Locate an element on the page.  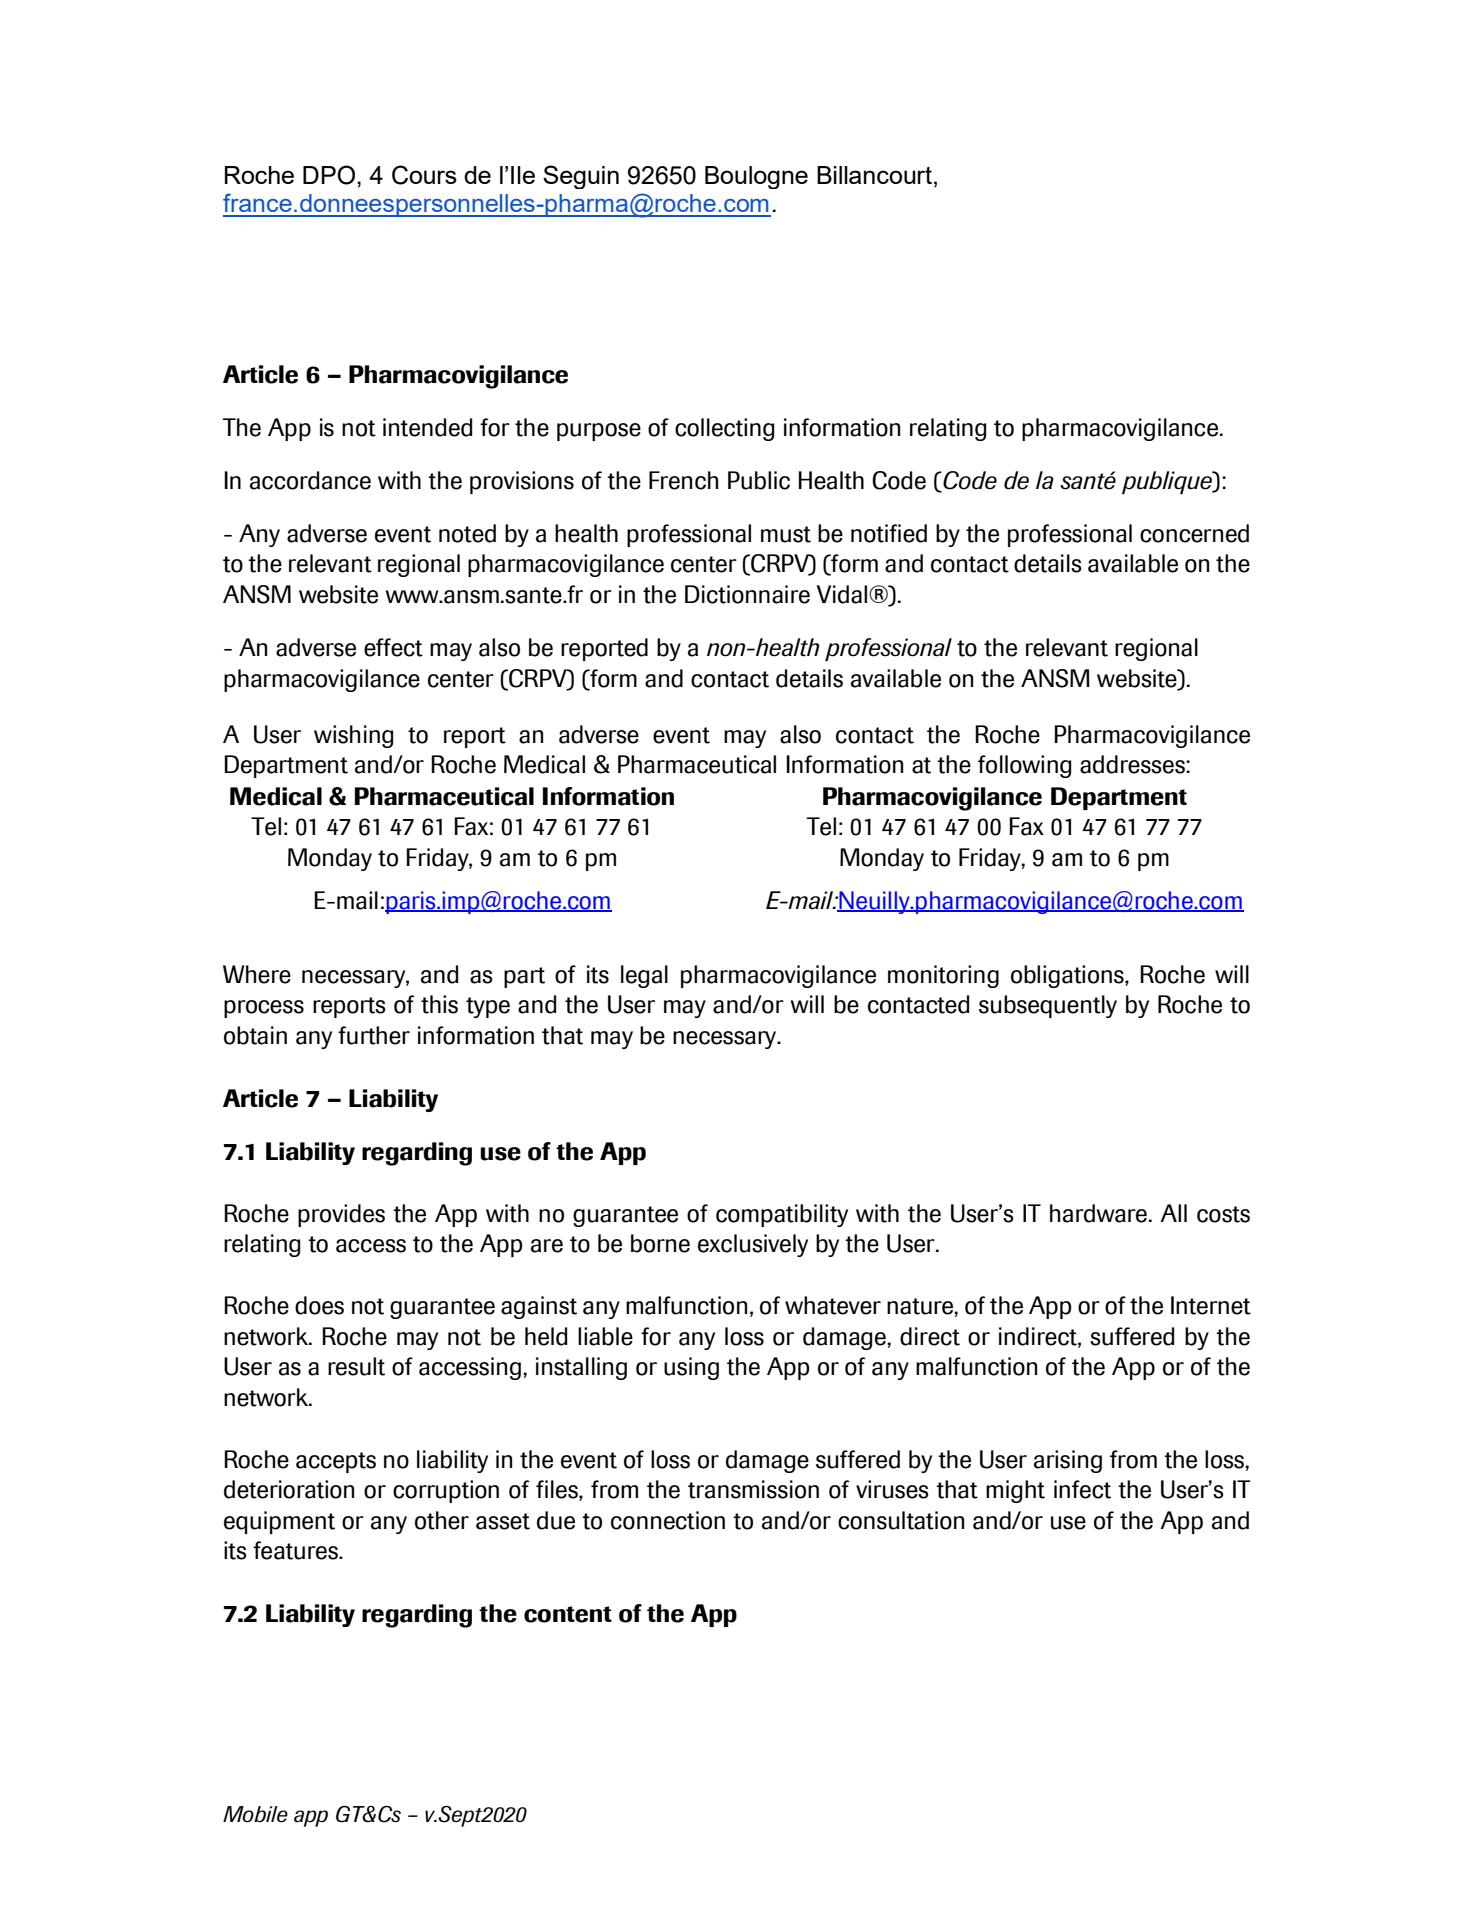
hardware is located at coordinates (1098, 1213).
